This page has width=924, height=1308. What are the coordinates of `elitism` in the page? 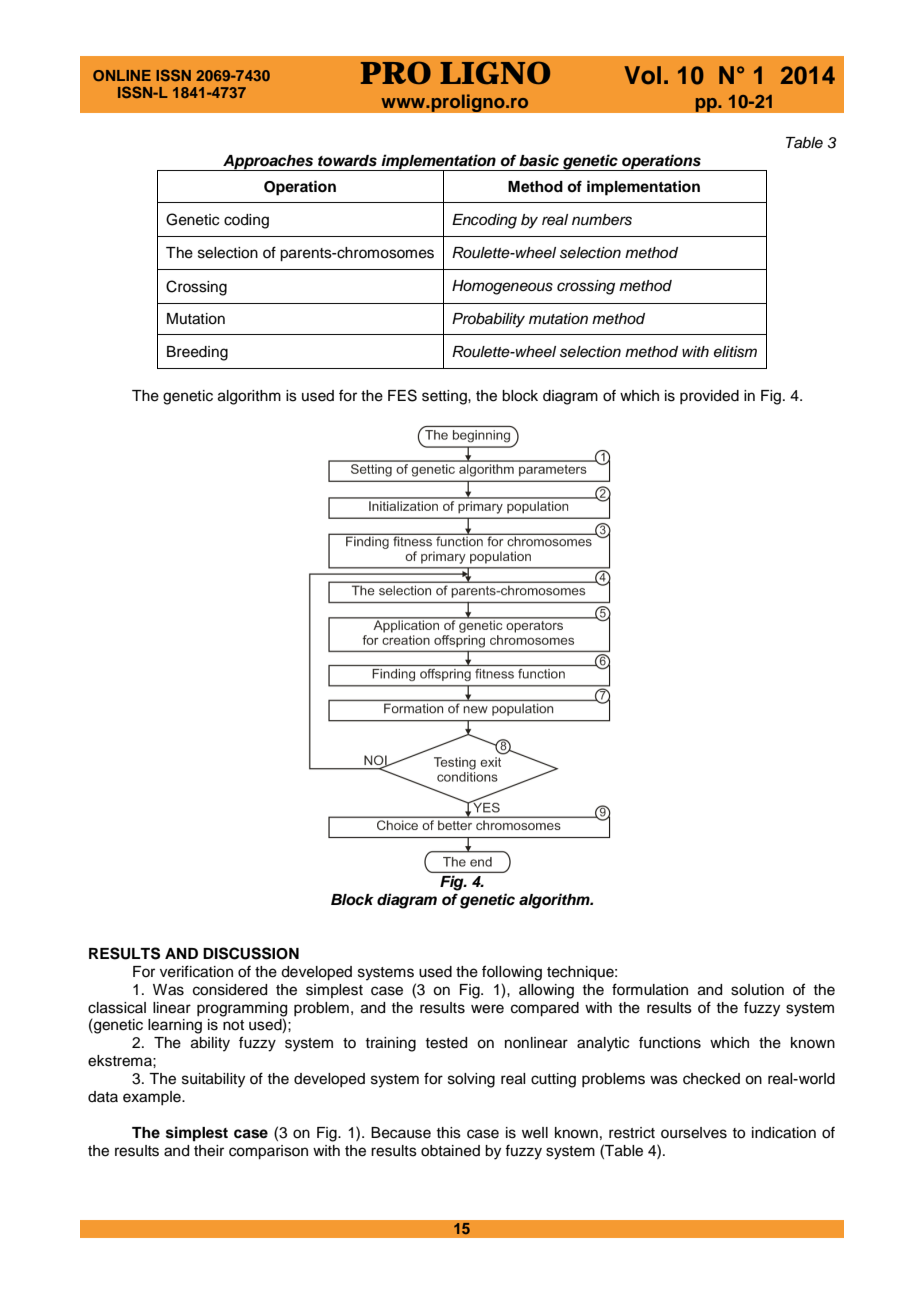 It's located at (735, 352).
